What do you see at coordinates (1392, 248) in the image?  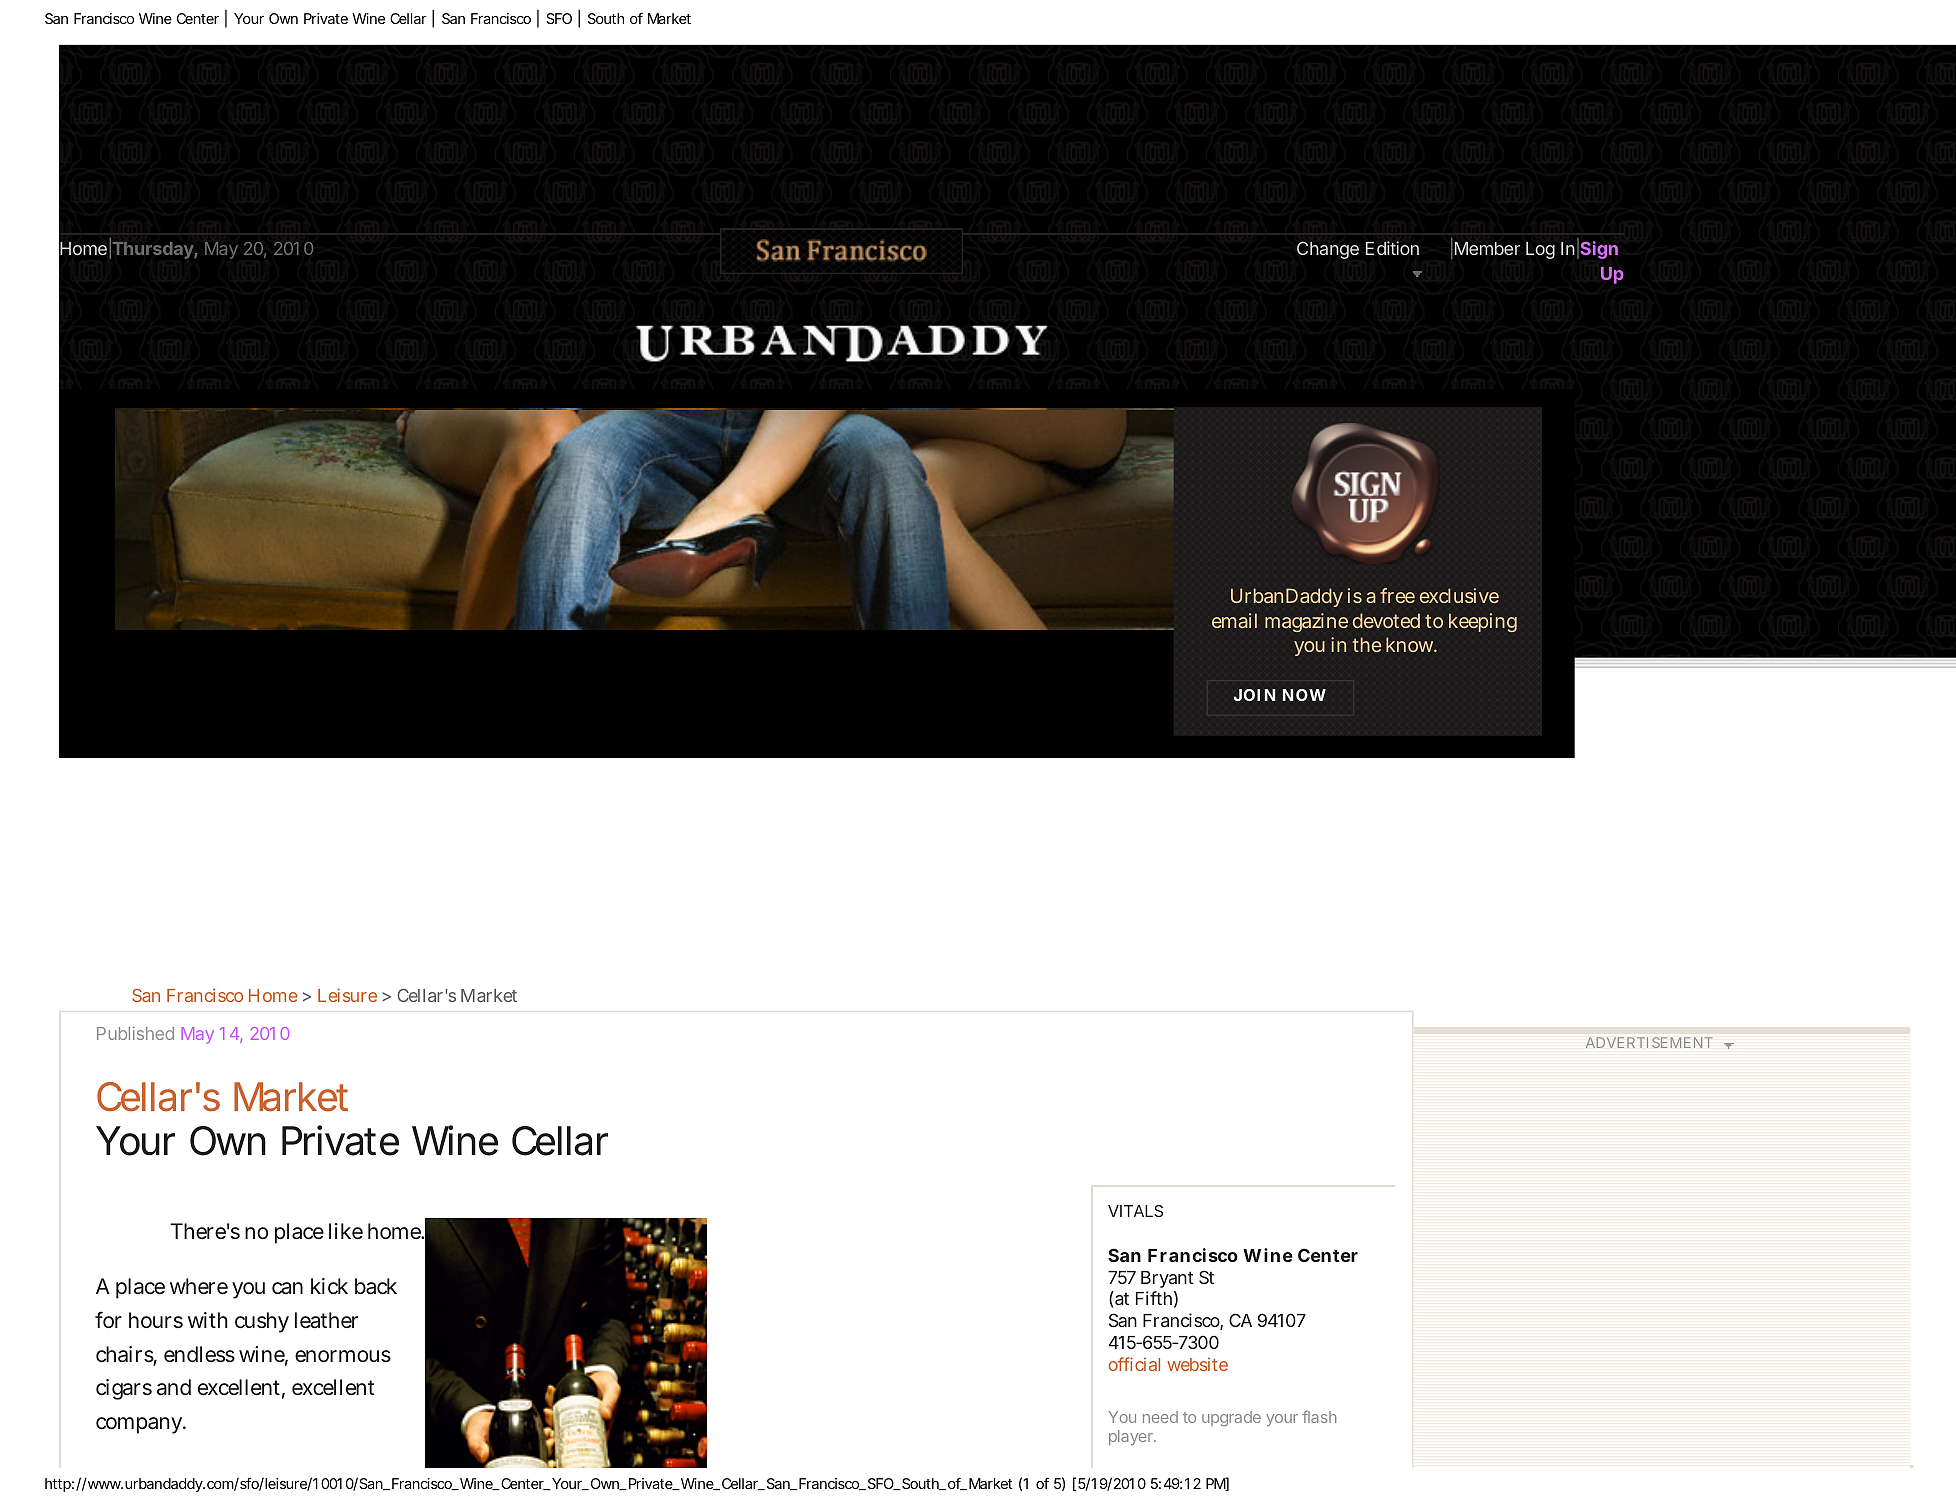 I see `Edition` at bounding box center [1392, 248].
